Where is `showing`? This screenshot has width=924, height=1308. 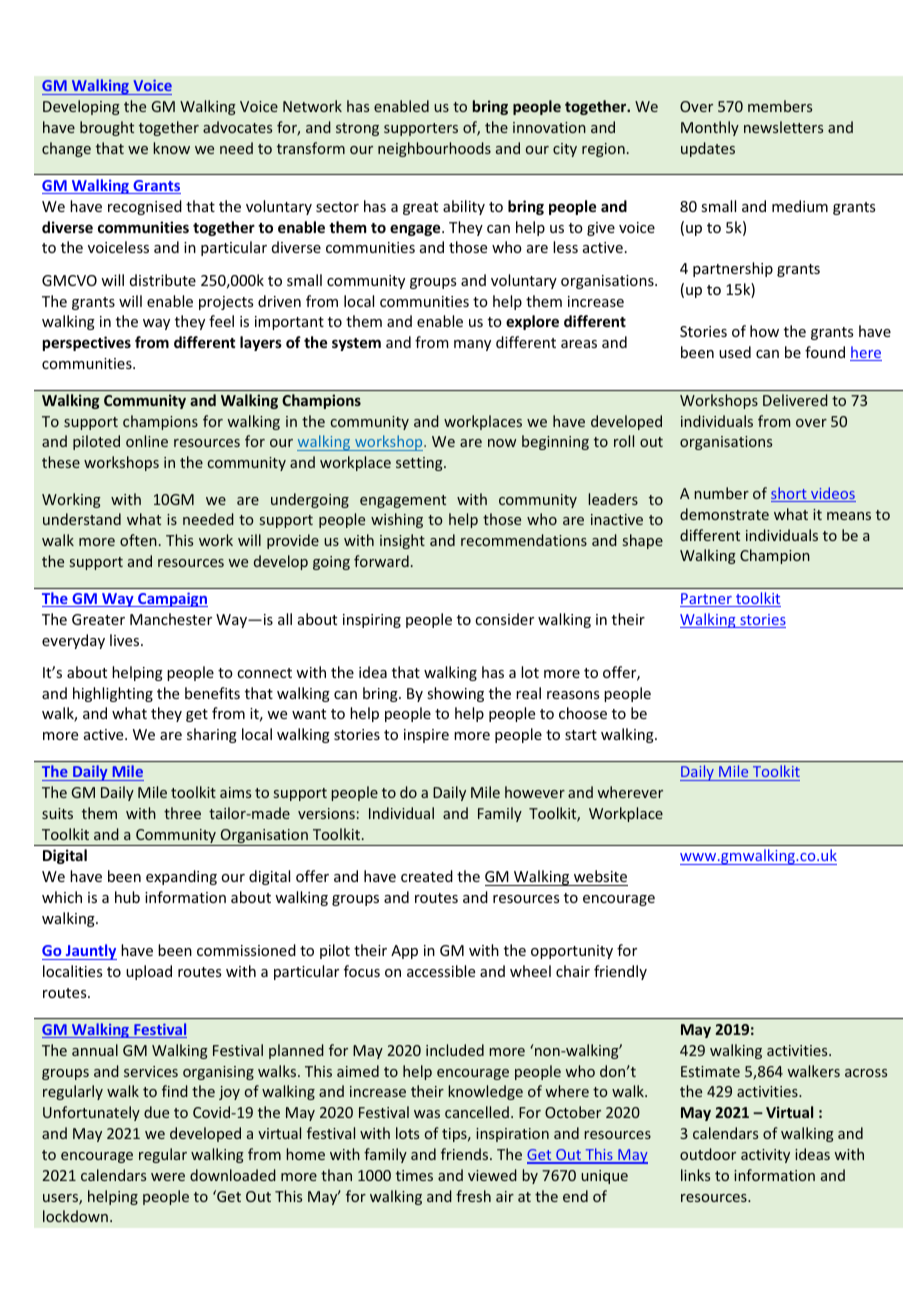 showing is located at coordinates (455, 694).
